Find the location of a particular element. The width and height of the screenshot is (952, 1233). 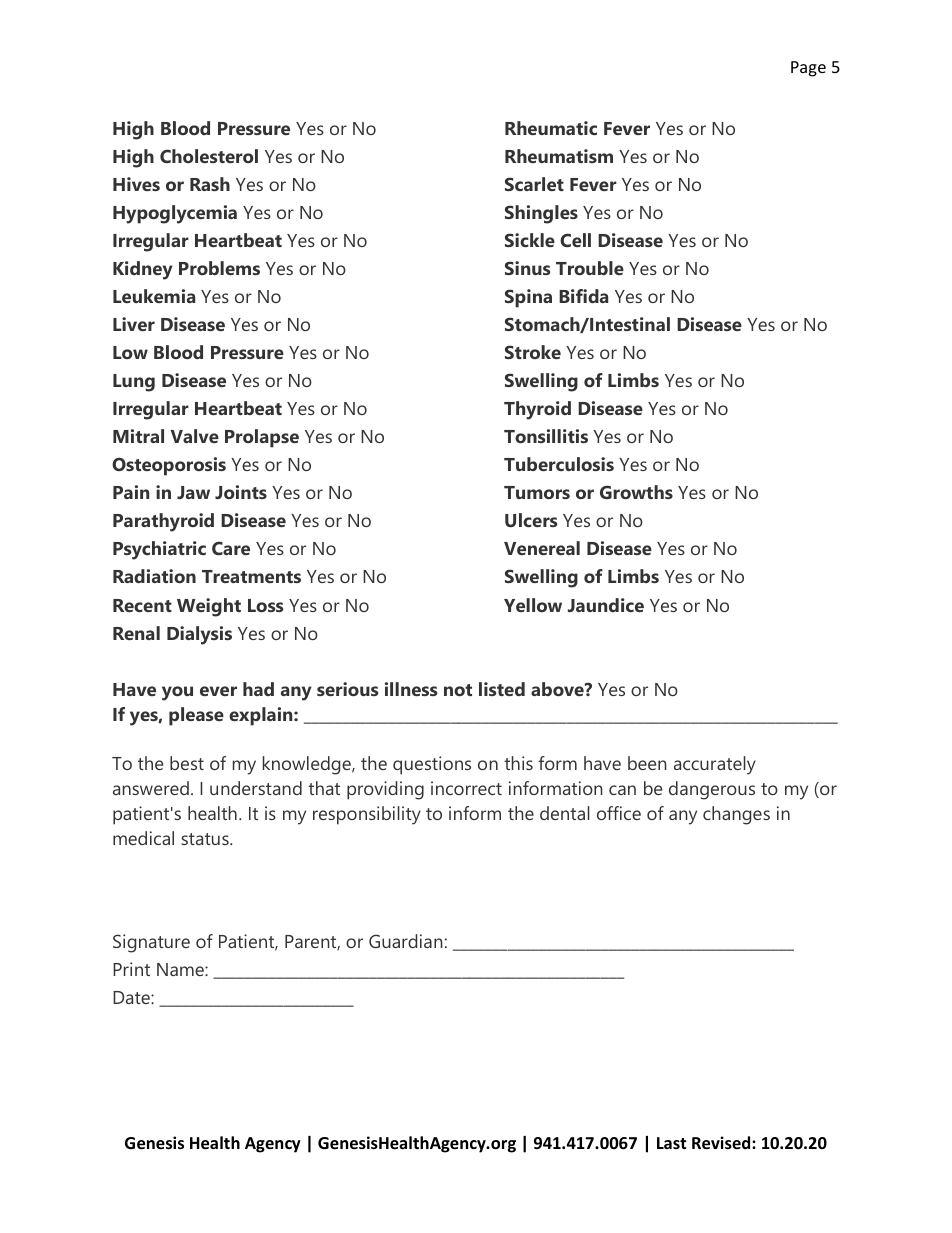

Date is located at coordinates (132, 997).
